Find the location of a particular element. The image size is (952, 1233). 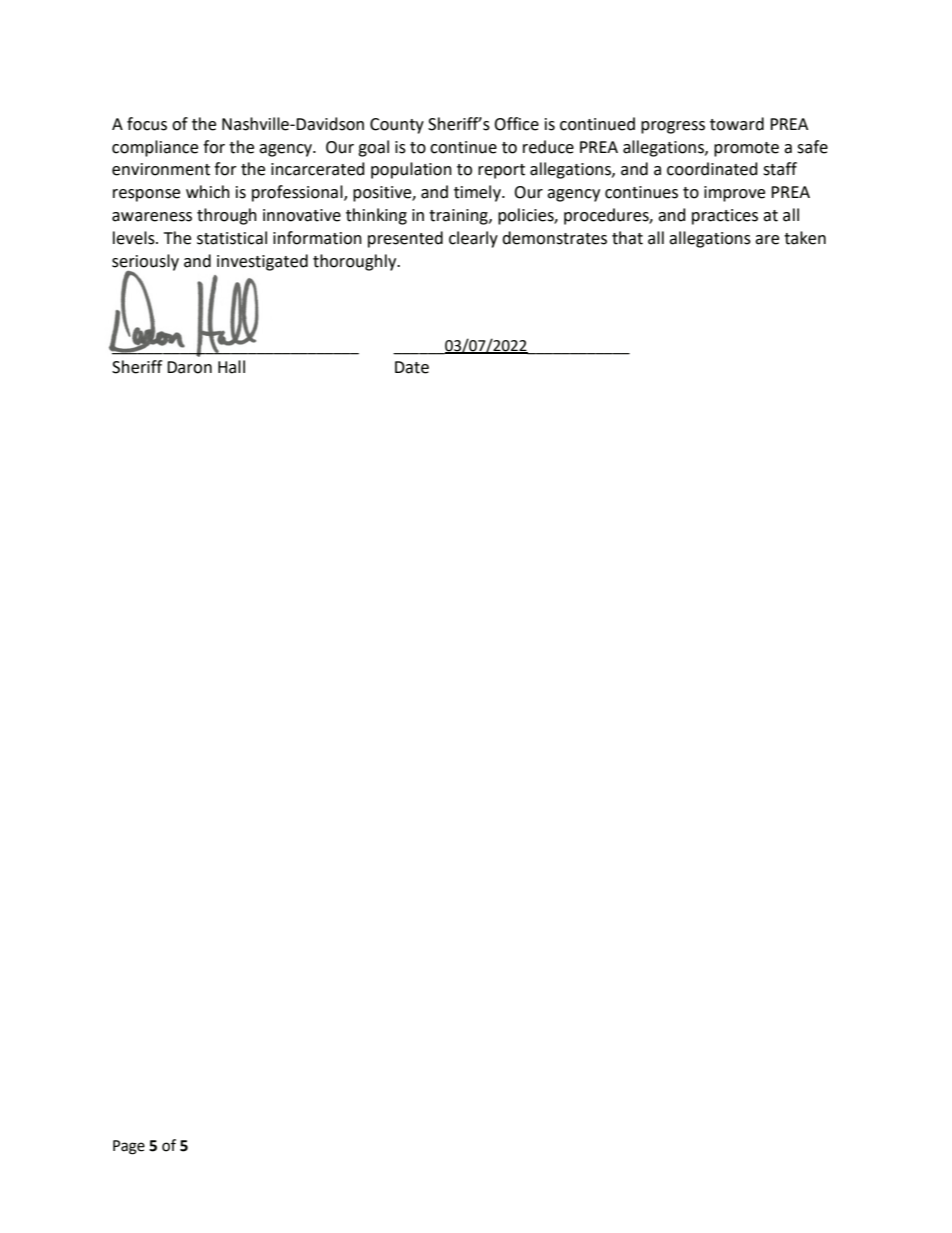

report is located at coordinates (501, 171).
